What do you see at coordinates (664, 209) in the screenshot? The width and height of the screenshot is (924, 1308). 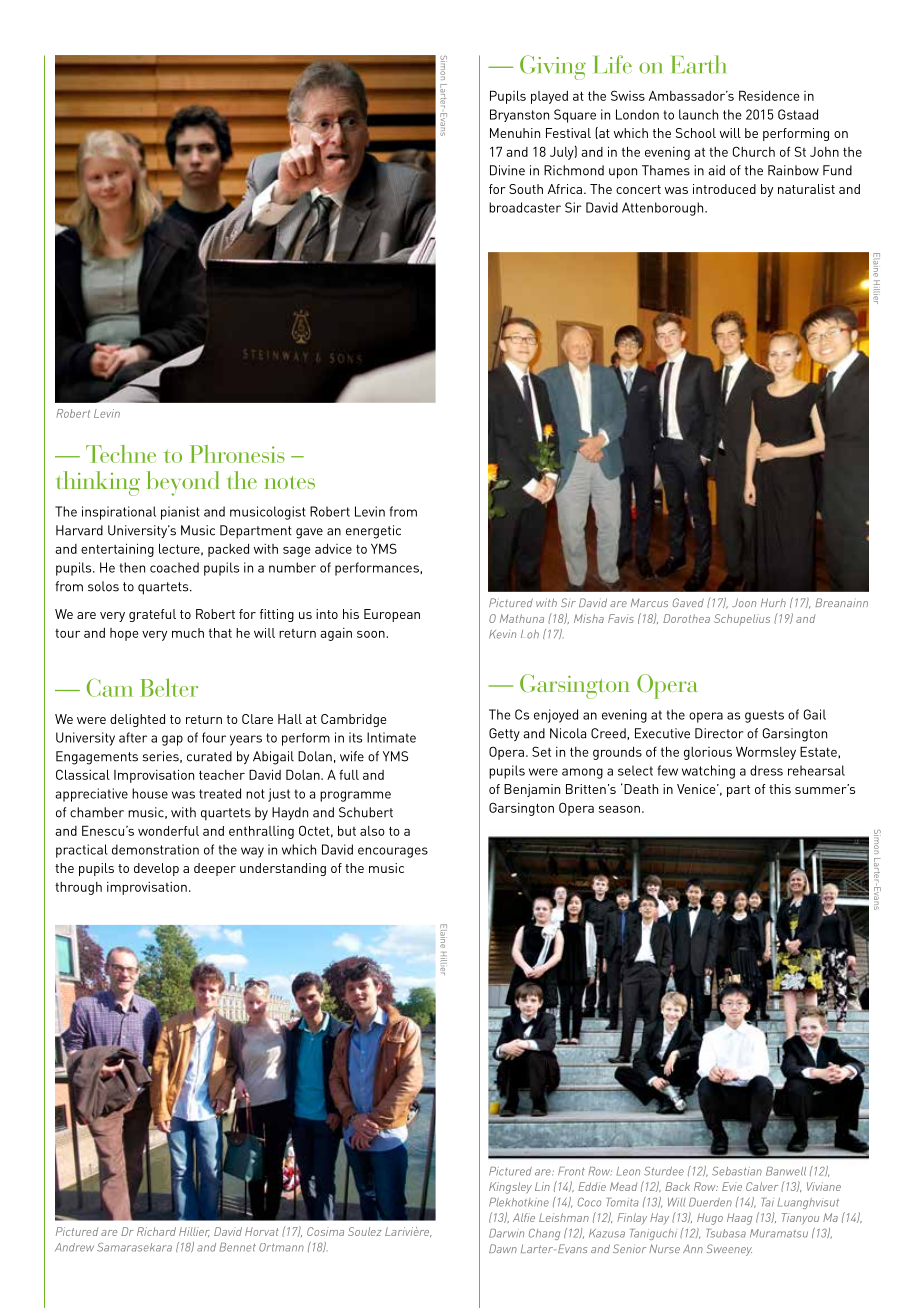 I see `Attenborough` at bounding box center [664, 209].
